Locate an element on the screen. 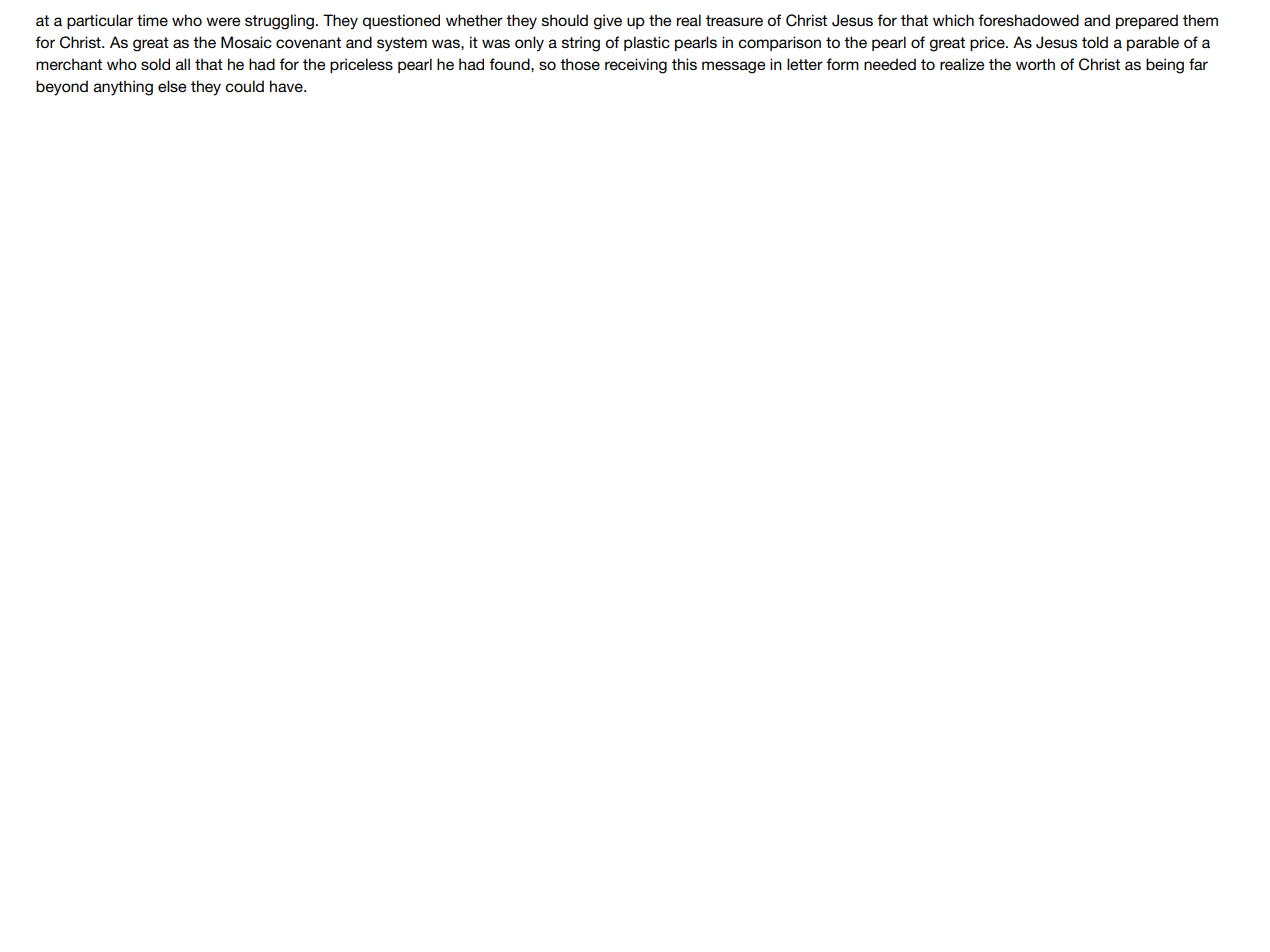 This screenshot has width=1270, height=952. sold is located at coordinates (155, 64).
